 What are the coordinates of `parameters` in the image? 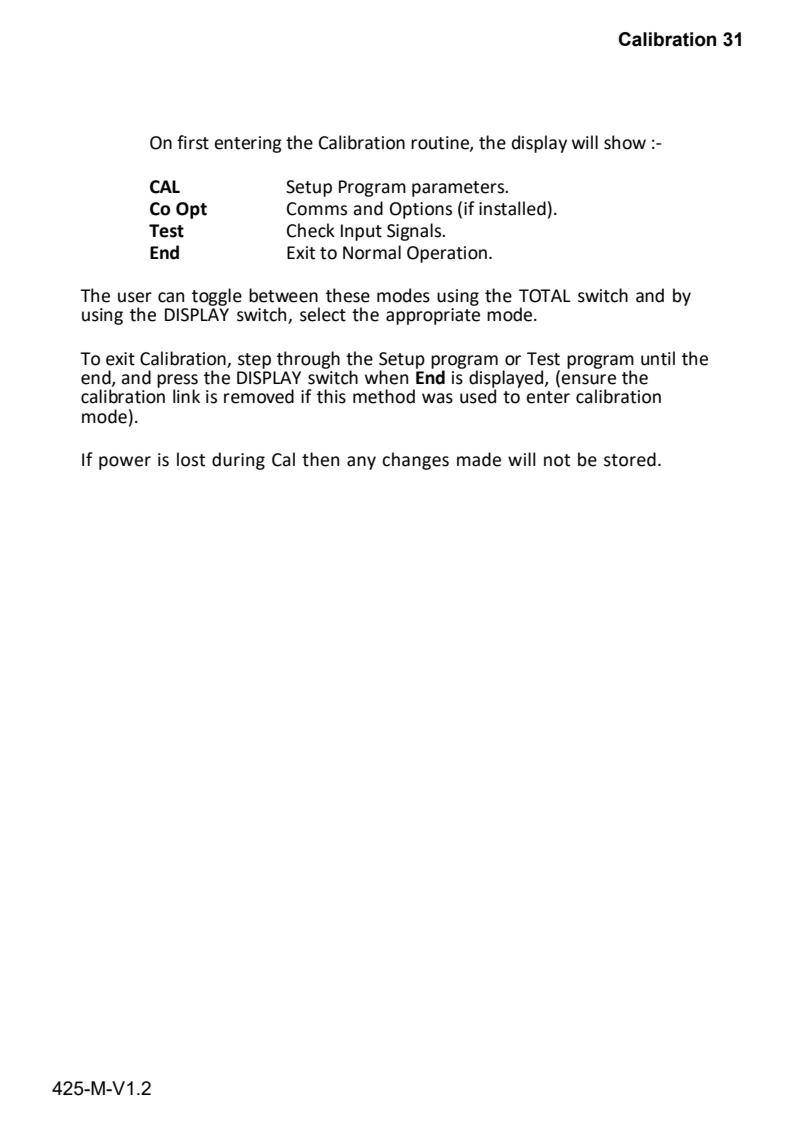 It's located at (459, 189).
